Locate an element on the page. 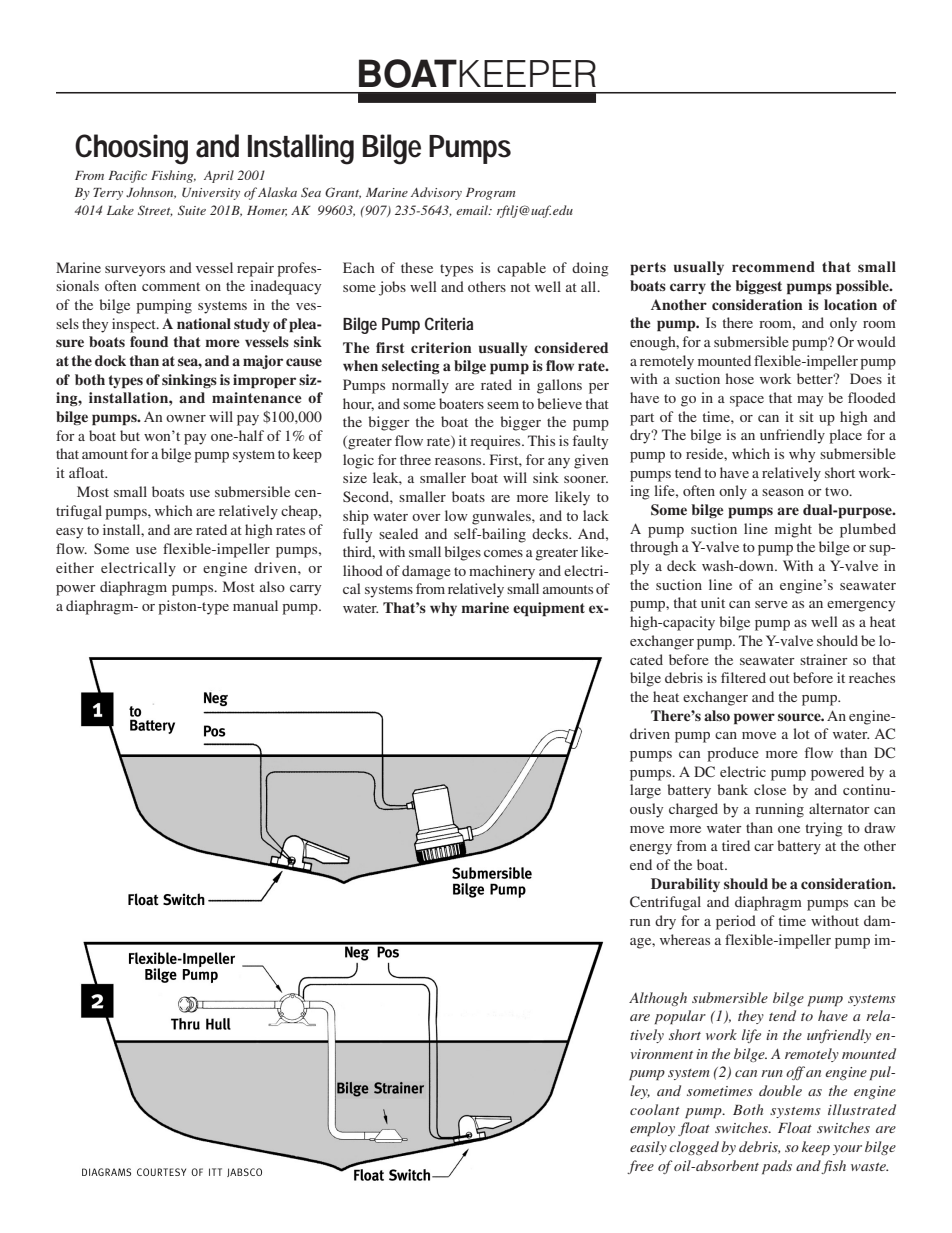  easily is located at coordinates (648, 1148).
